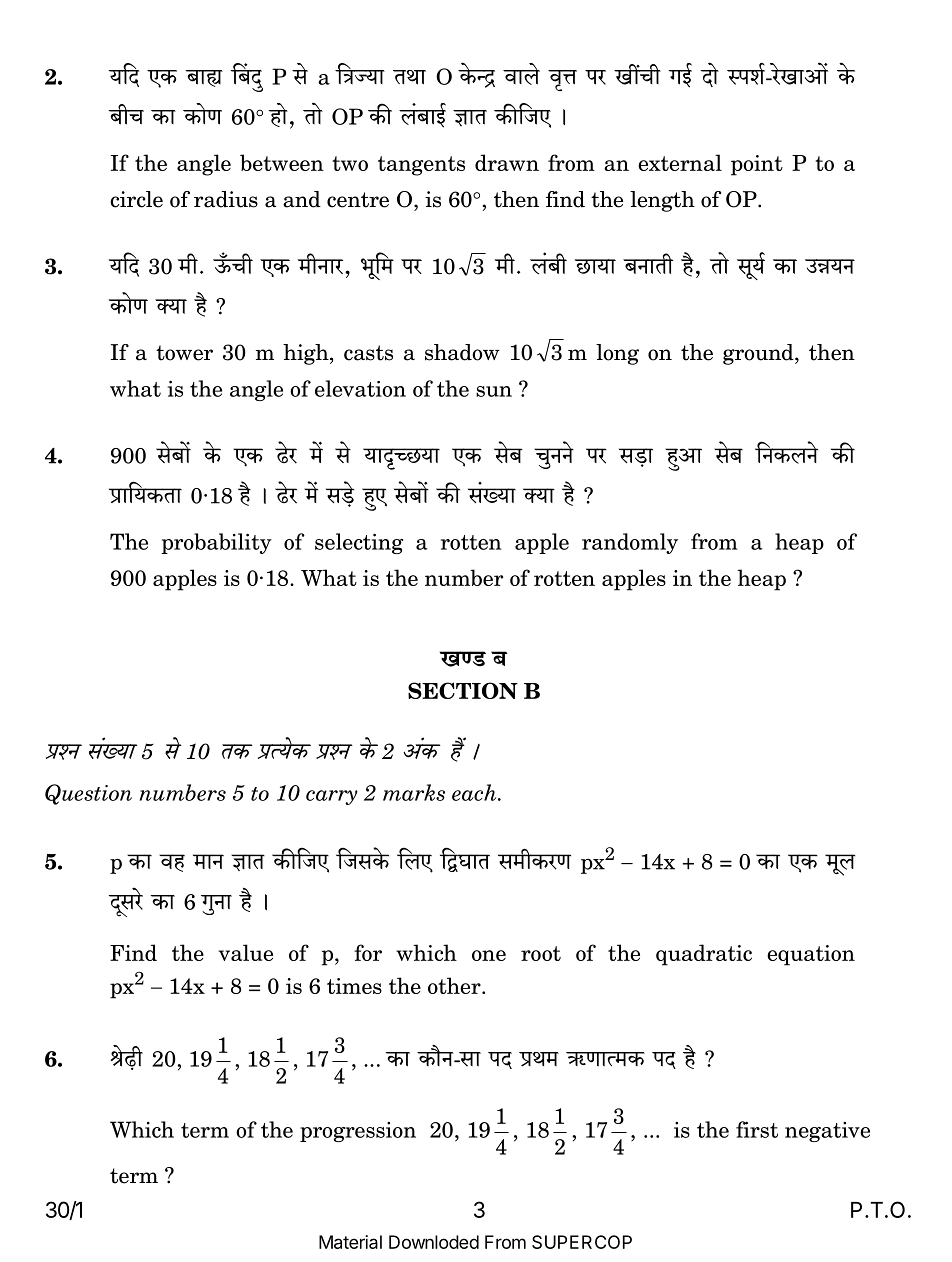  I want to click on point, so click(757, 165).
